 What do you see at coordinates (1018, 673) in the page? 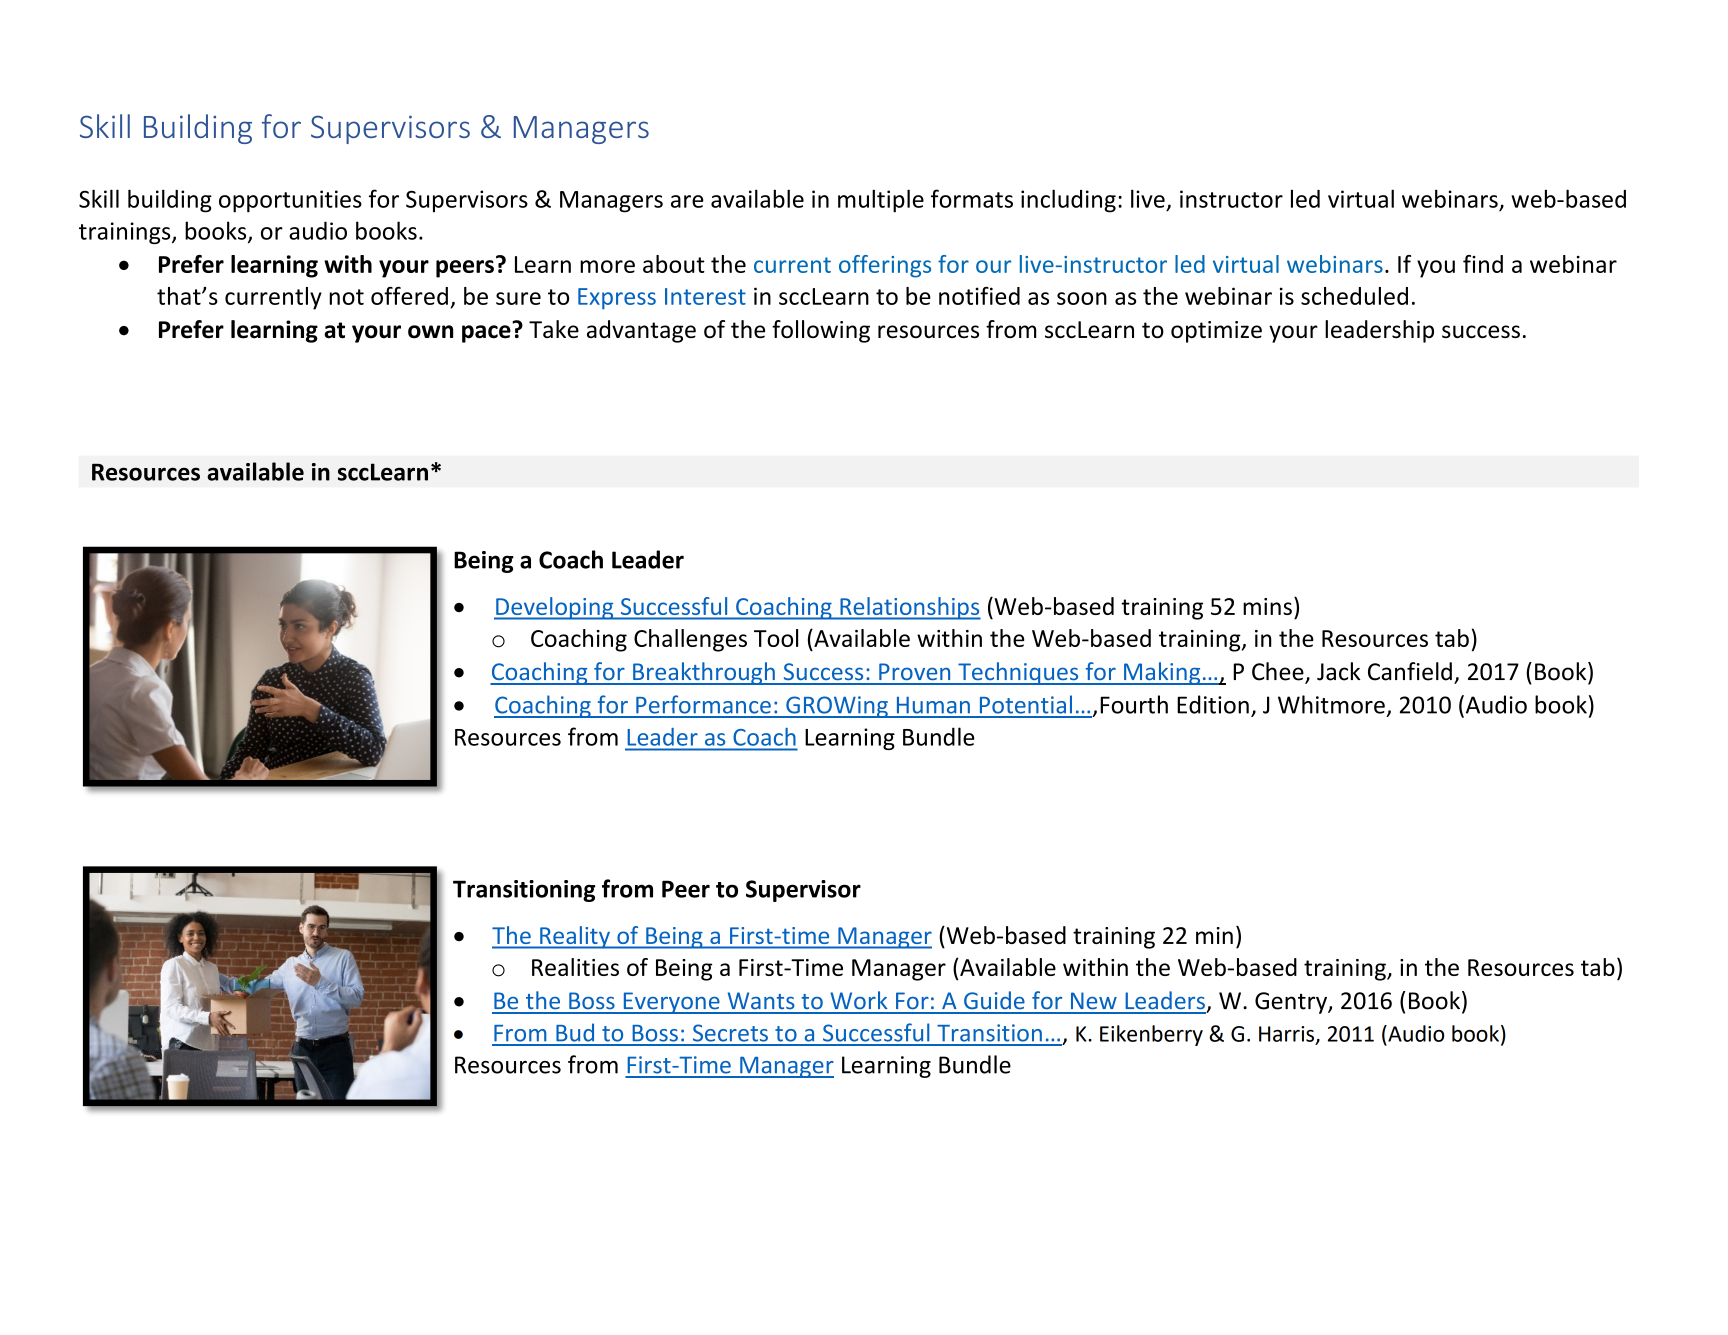
I see `Techniques` at bounding box center [1018, 673].
